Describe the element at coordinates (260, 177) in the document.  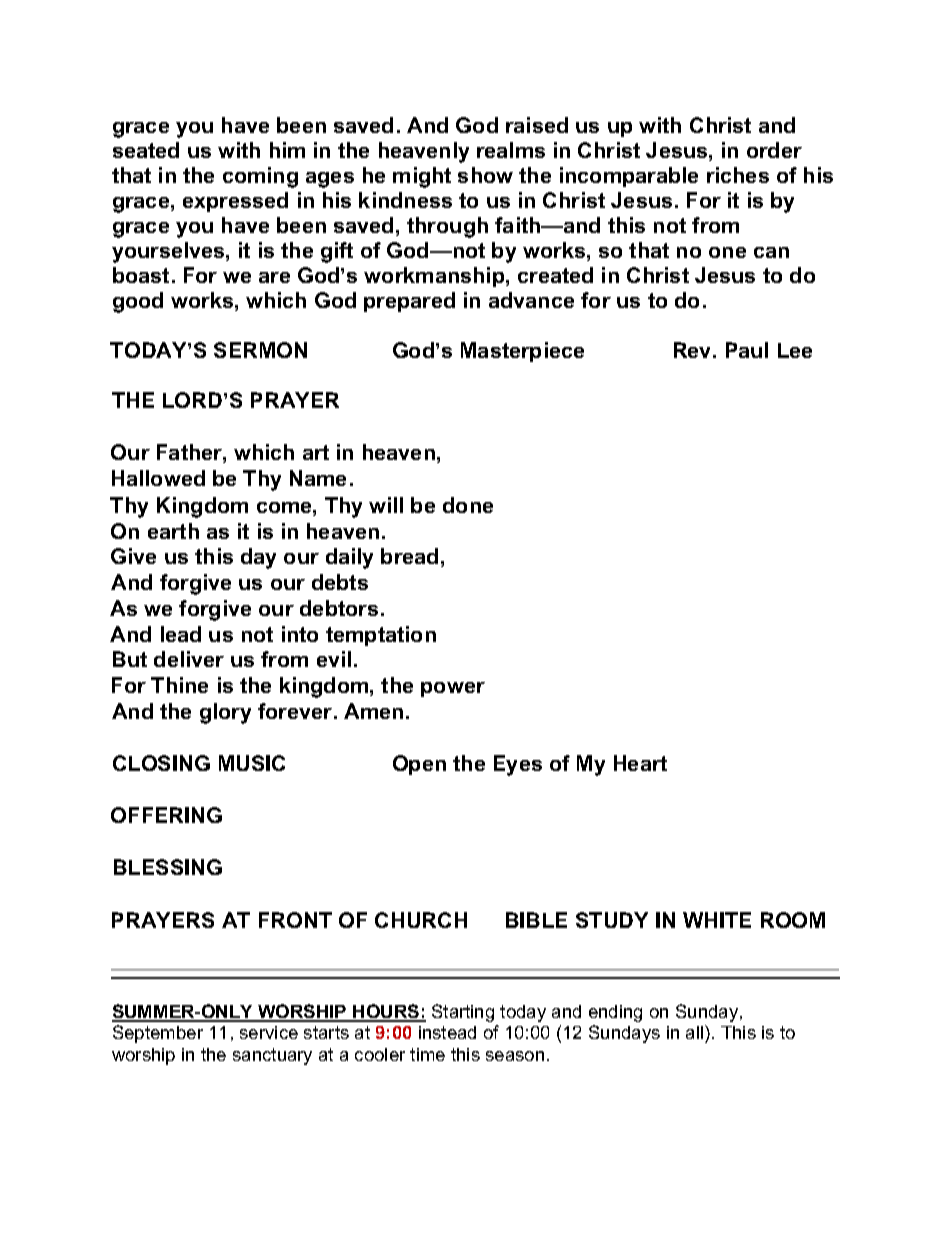
I see `coming` at that location.
